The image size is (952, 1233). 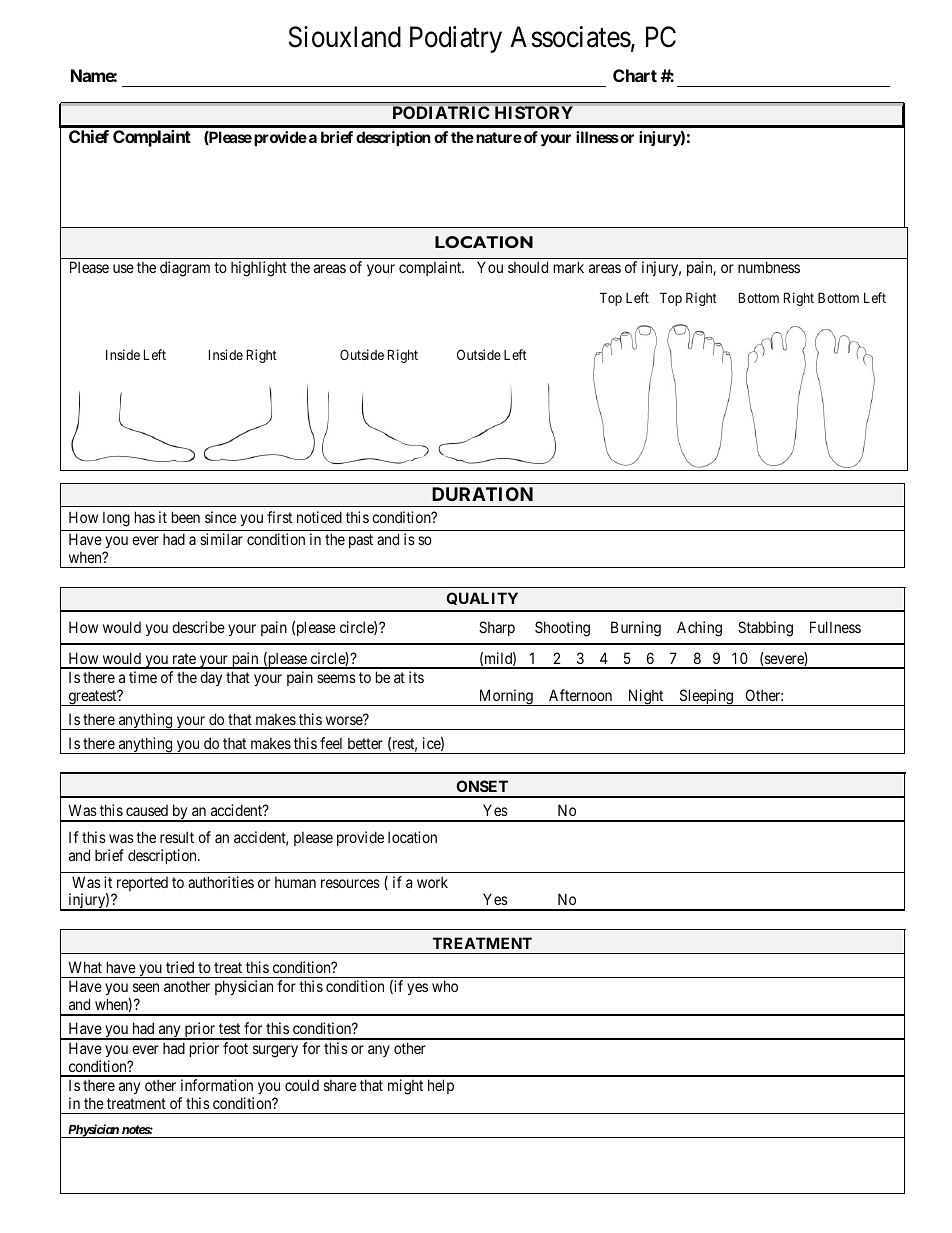 What do you see at coordinates (635, 75) in the screenshot?
I see `Chart` at bounding box center [635, 75].
